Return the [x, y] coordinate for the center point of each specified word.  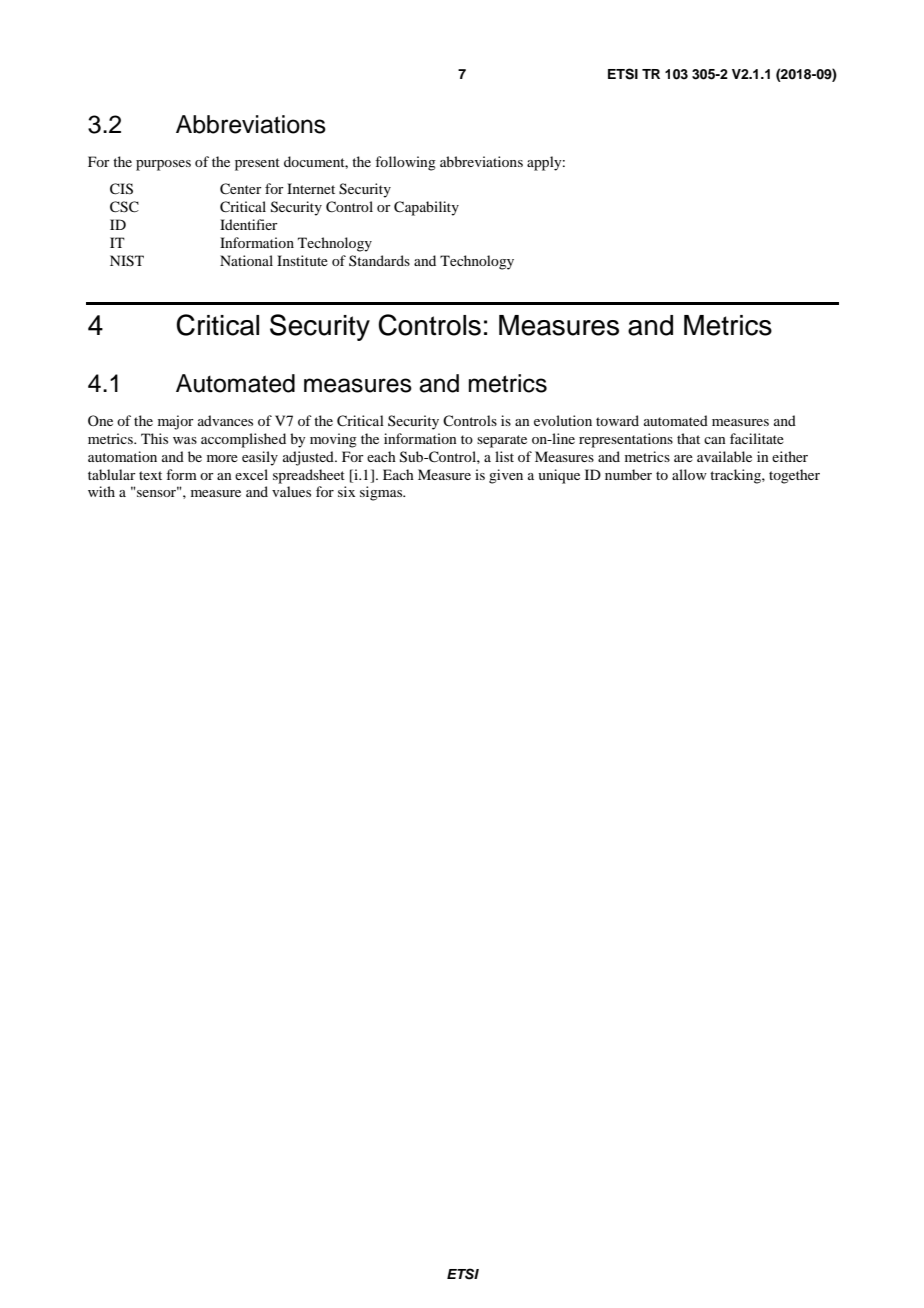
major [176, 422]
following [405, 163]
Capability [426, 208]
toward [617, 420]
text [150, 475]
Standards [379, 260]
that [688, 438]
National [246, 260]
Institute [302, 260]
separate [502, 441]
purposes [163, 165]
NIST [127, 261]
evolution [563, 420]
